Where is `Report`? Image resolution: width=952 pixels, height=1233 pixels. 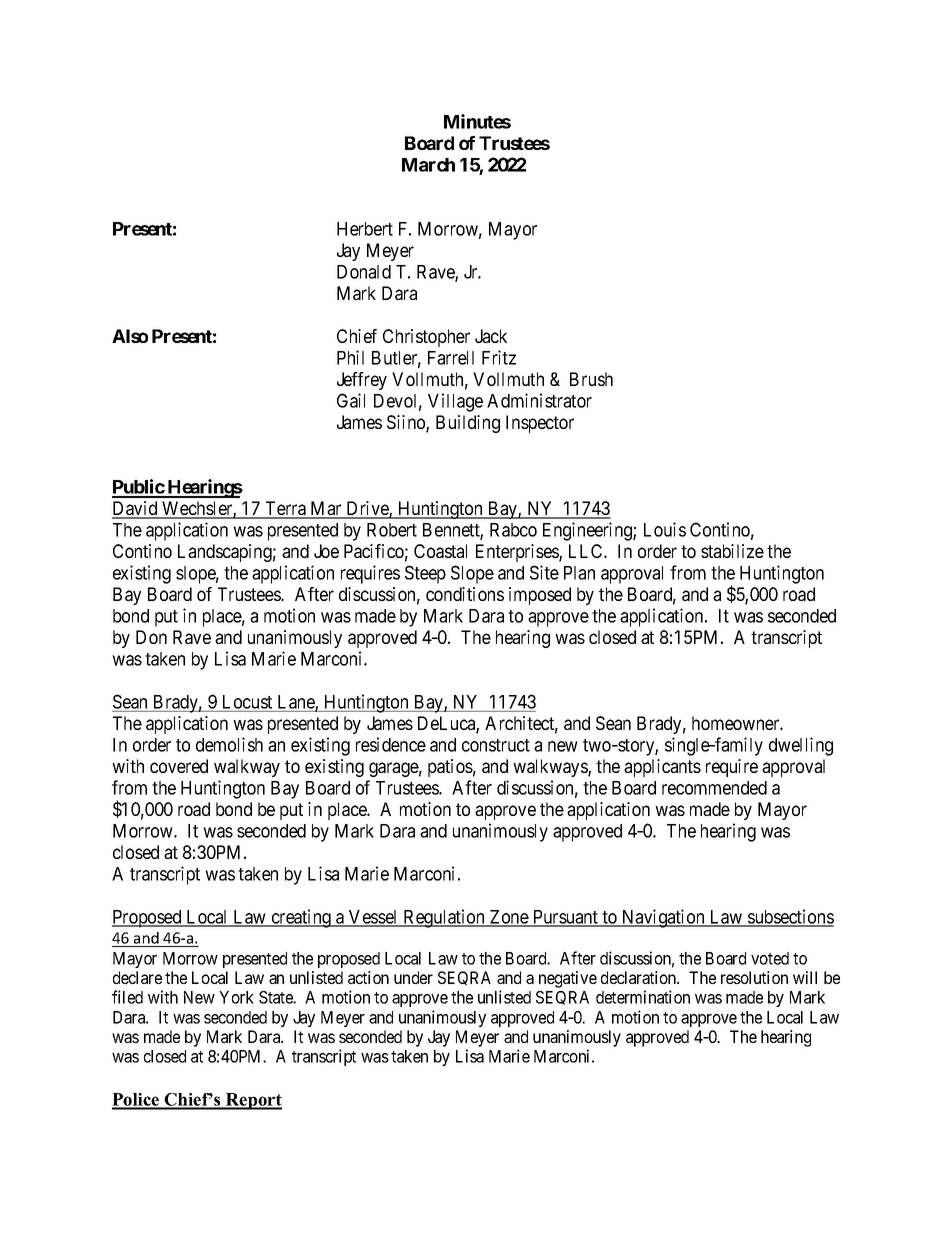
Report is located at coordinates (253, 1101).
